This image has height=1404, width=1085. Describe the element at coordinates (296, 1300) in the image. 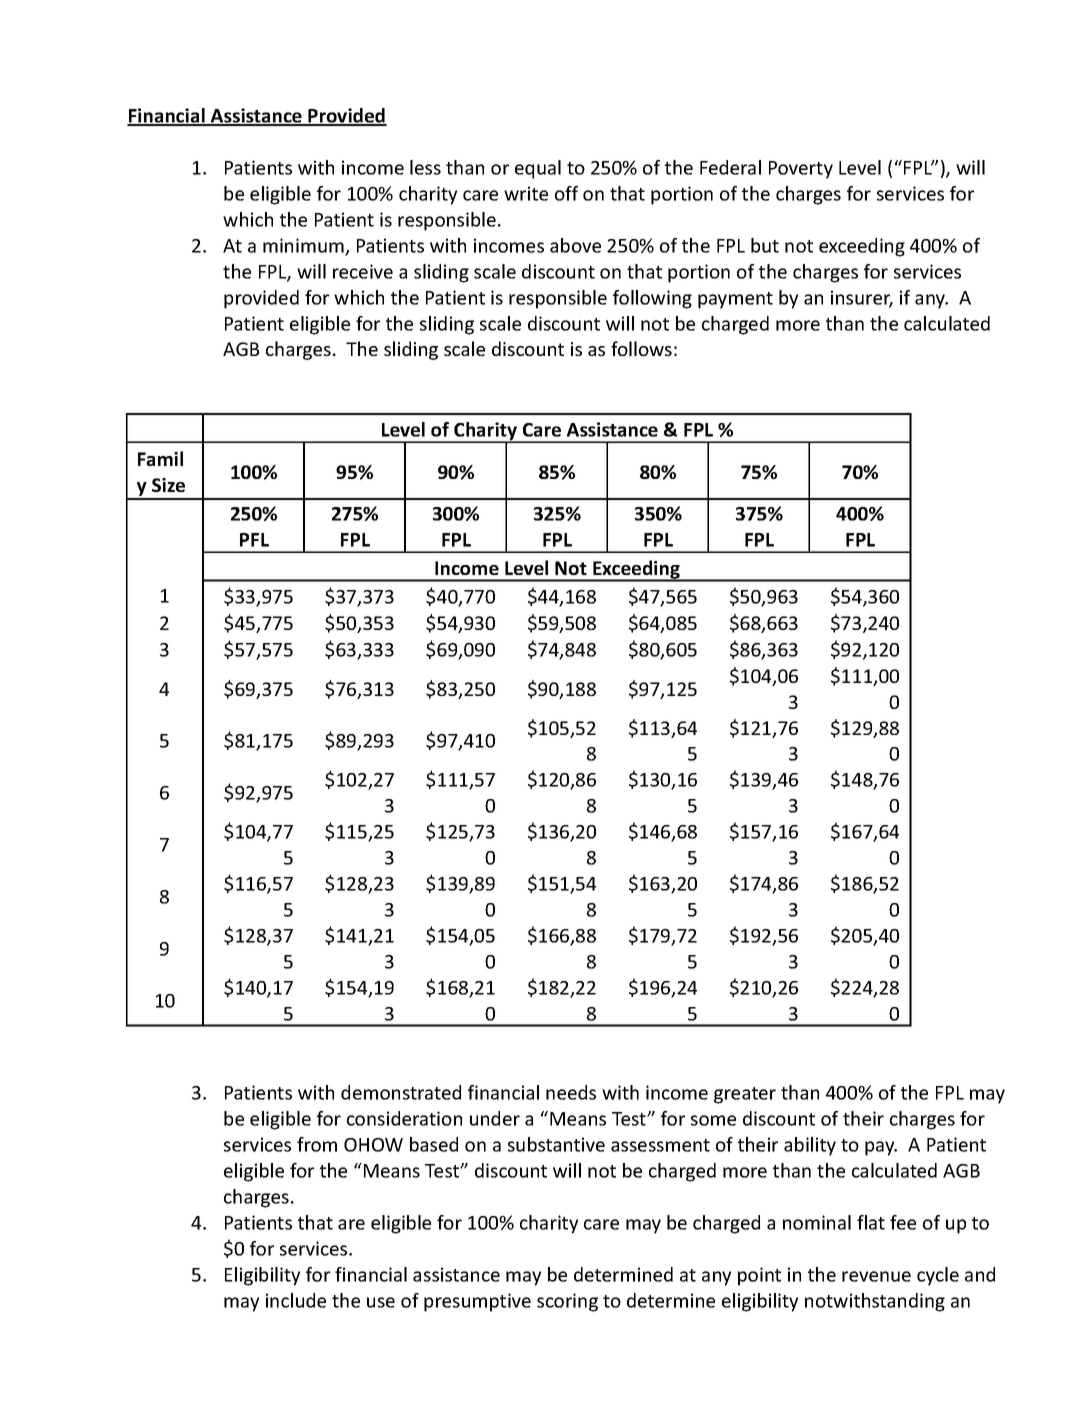

I see `include` at that location.
